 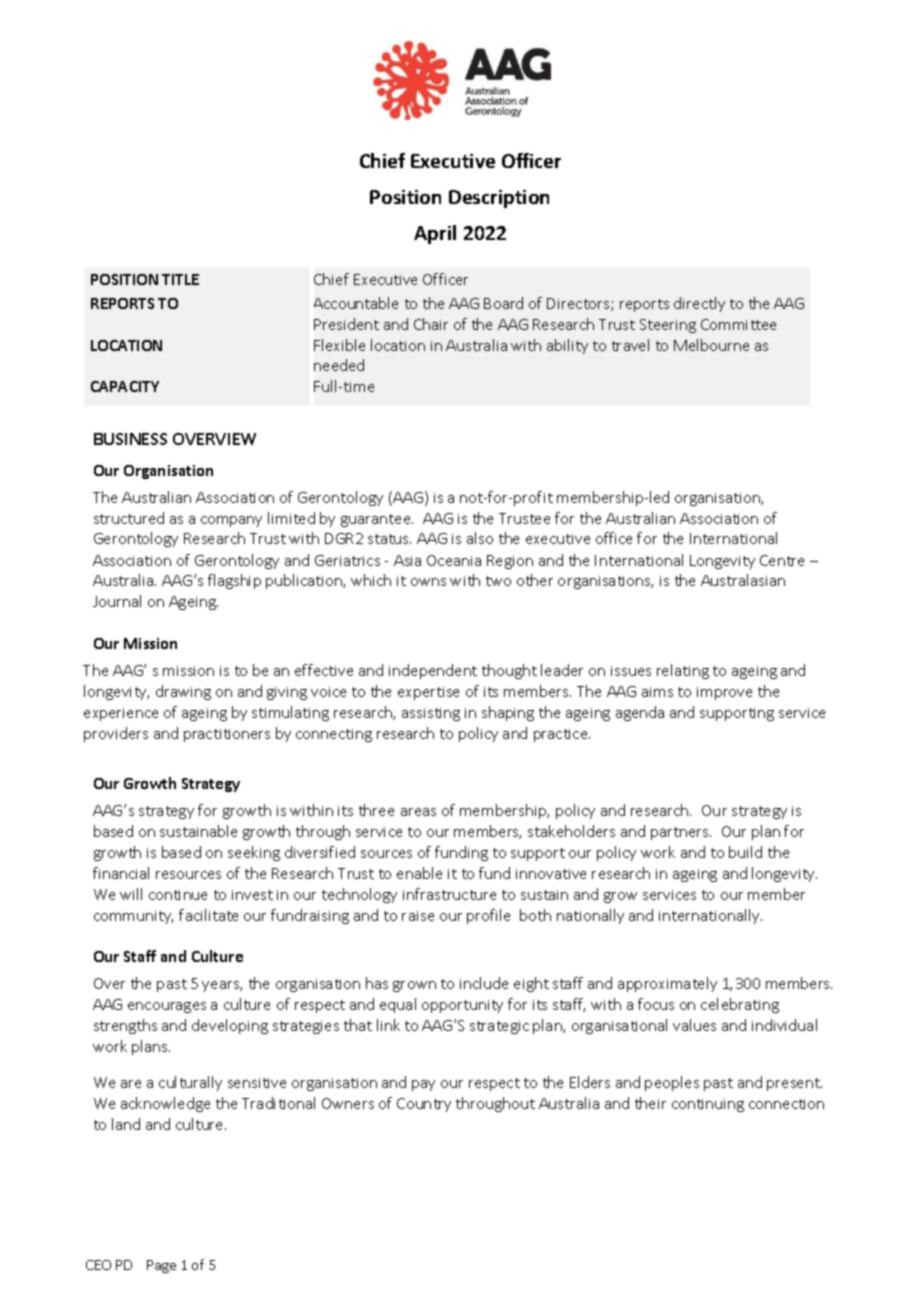 What do you see at coordinates (424, 1105) in the screenshot?
I see `Country` at bounding box center [424, 1105].
